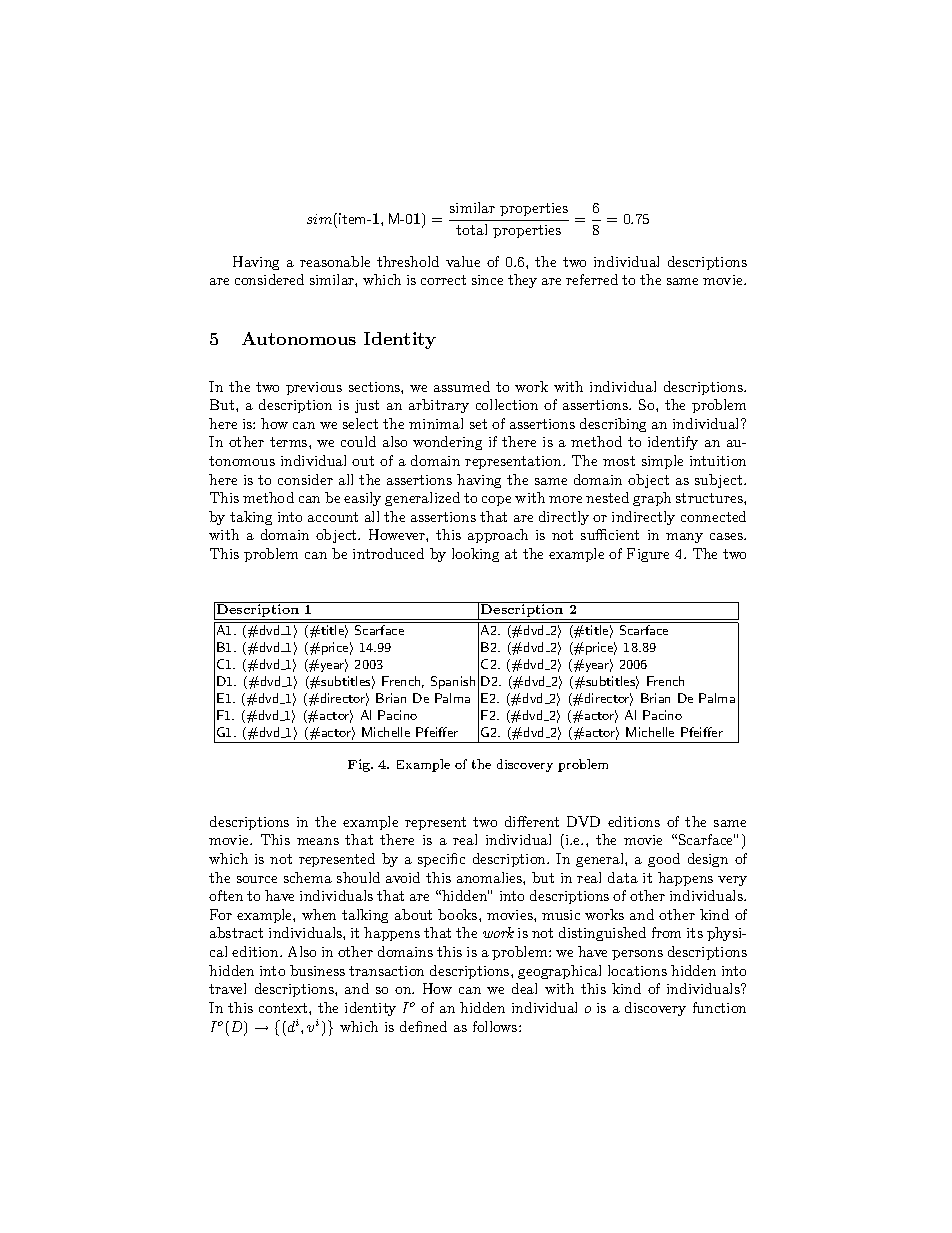 The width and height of the image is (952, 1233). I want to click on different, so click(532, 821).
